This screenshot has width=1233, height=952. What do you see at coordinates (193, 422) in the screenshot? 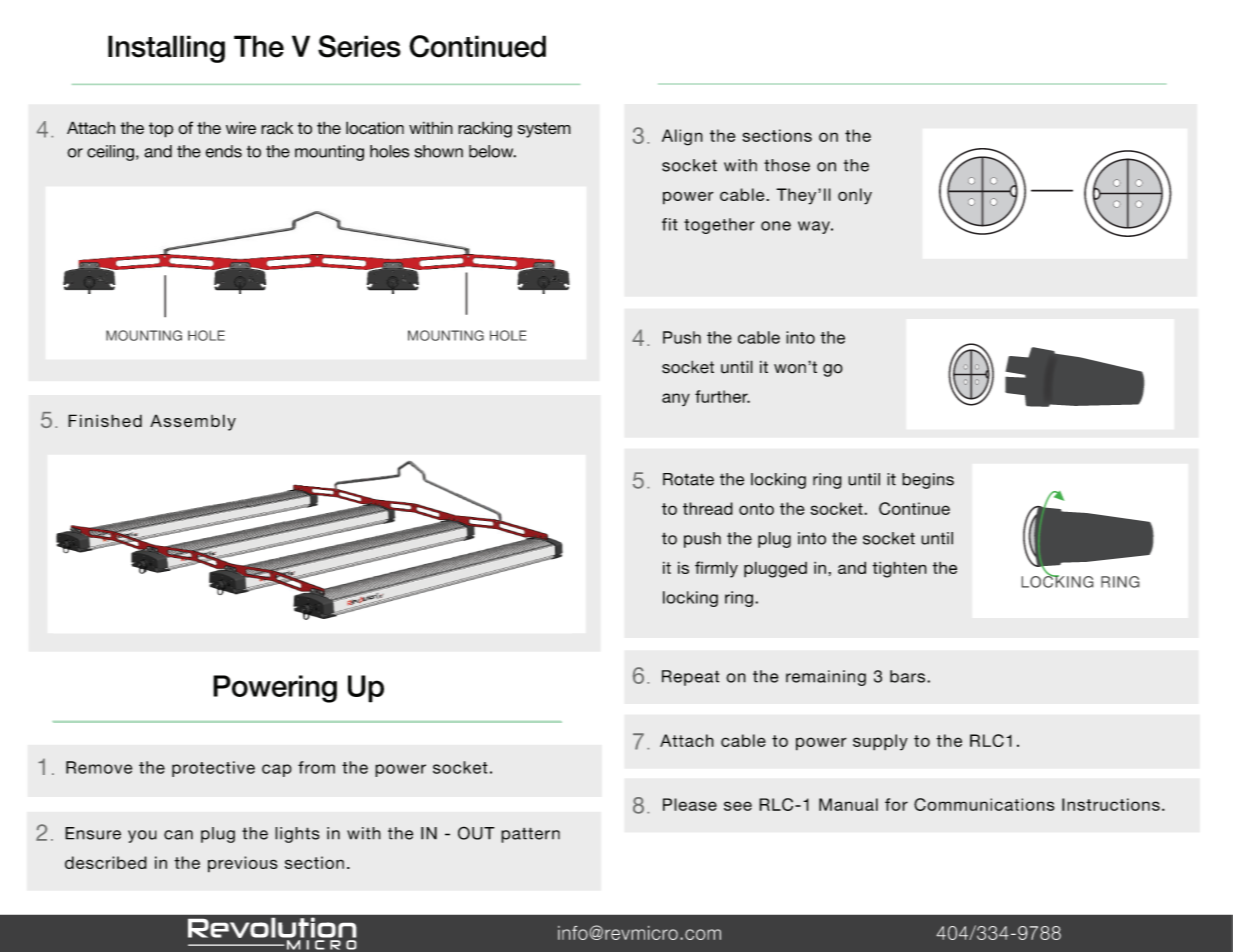
I see `Assembly` at bounding box center [193, 422].
